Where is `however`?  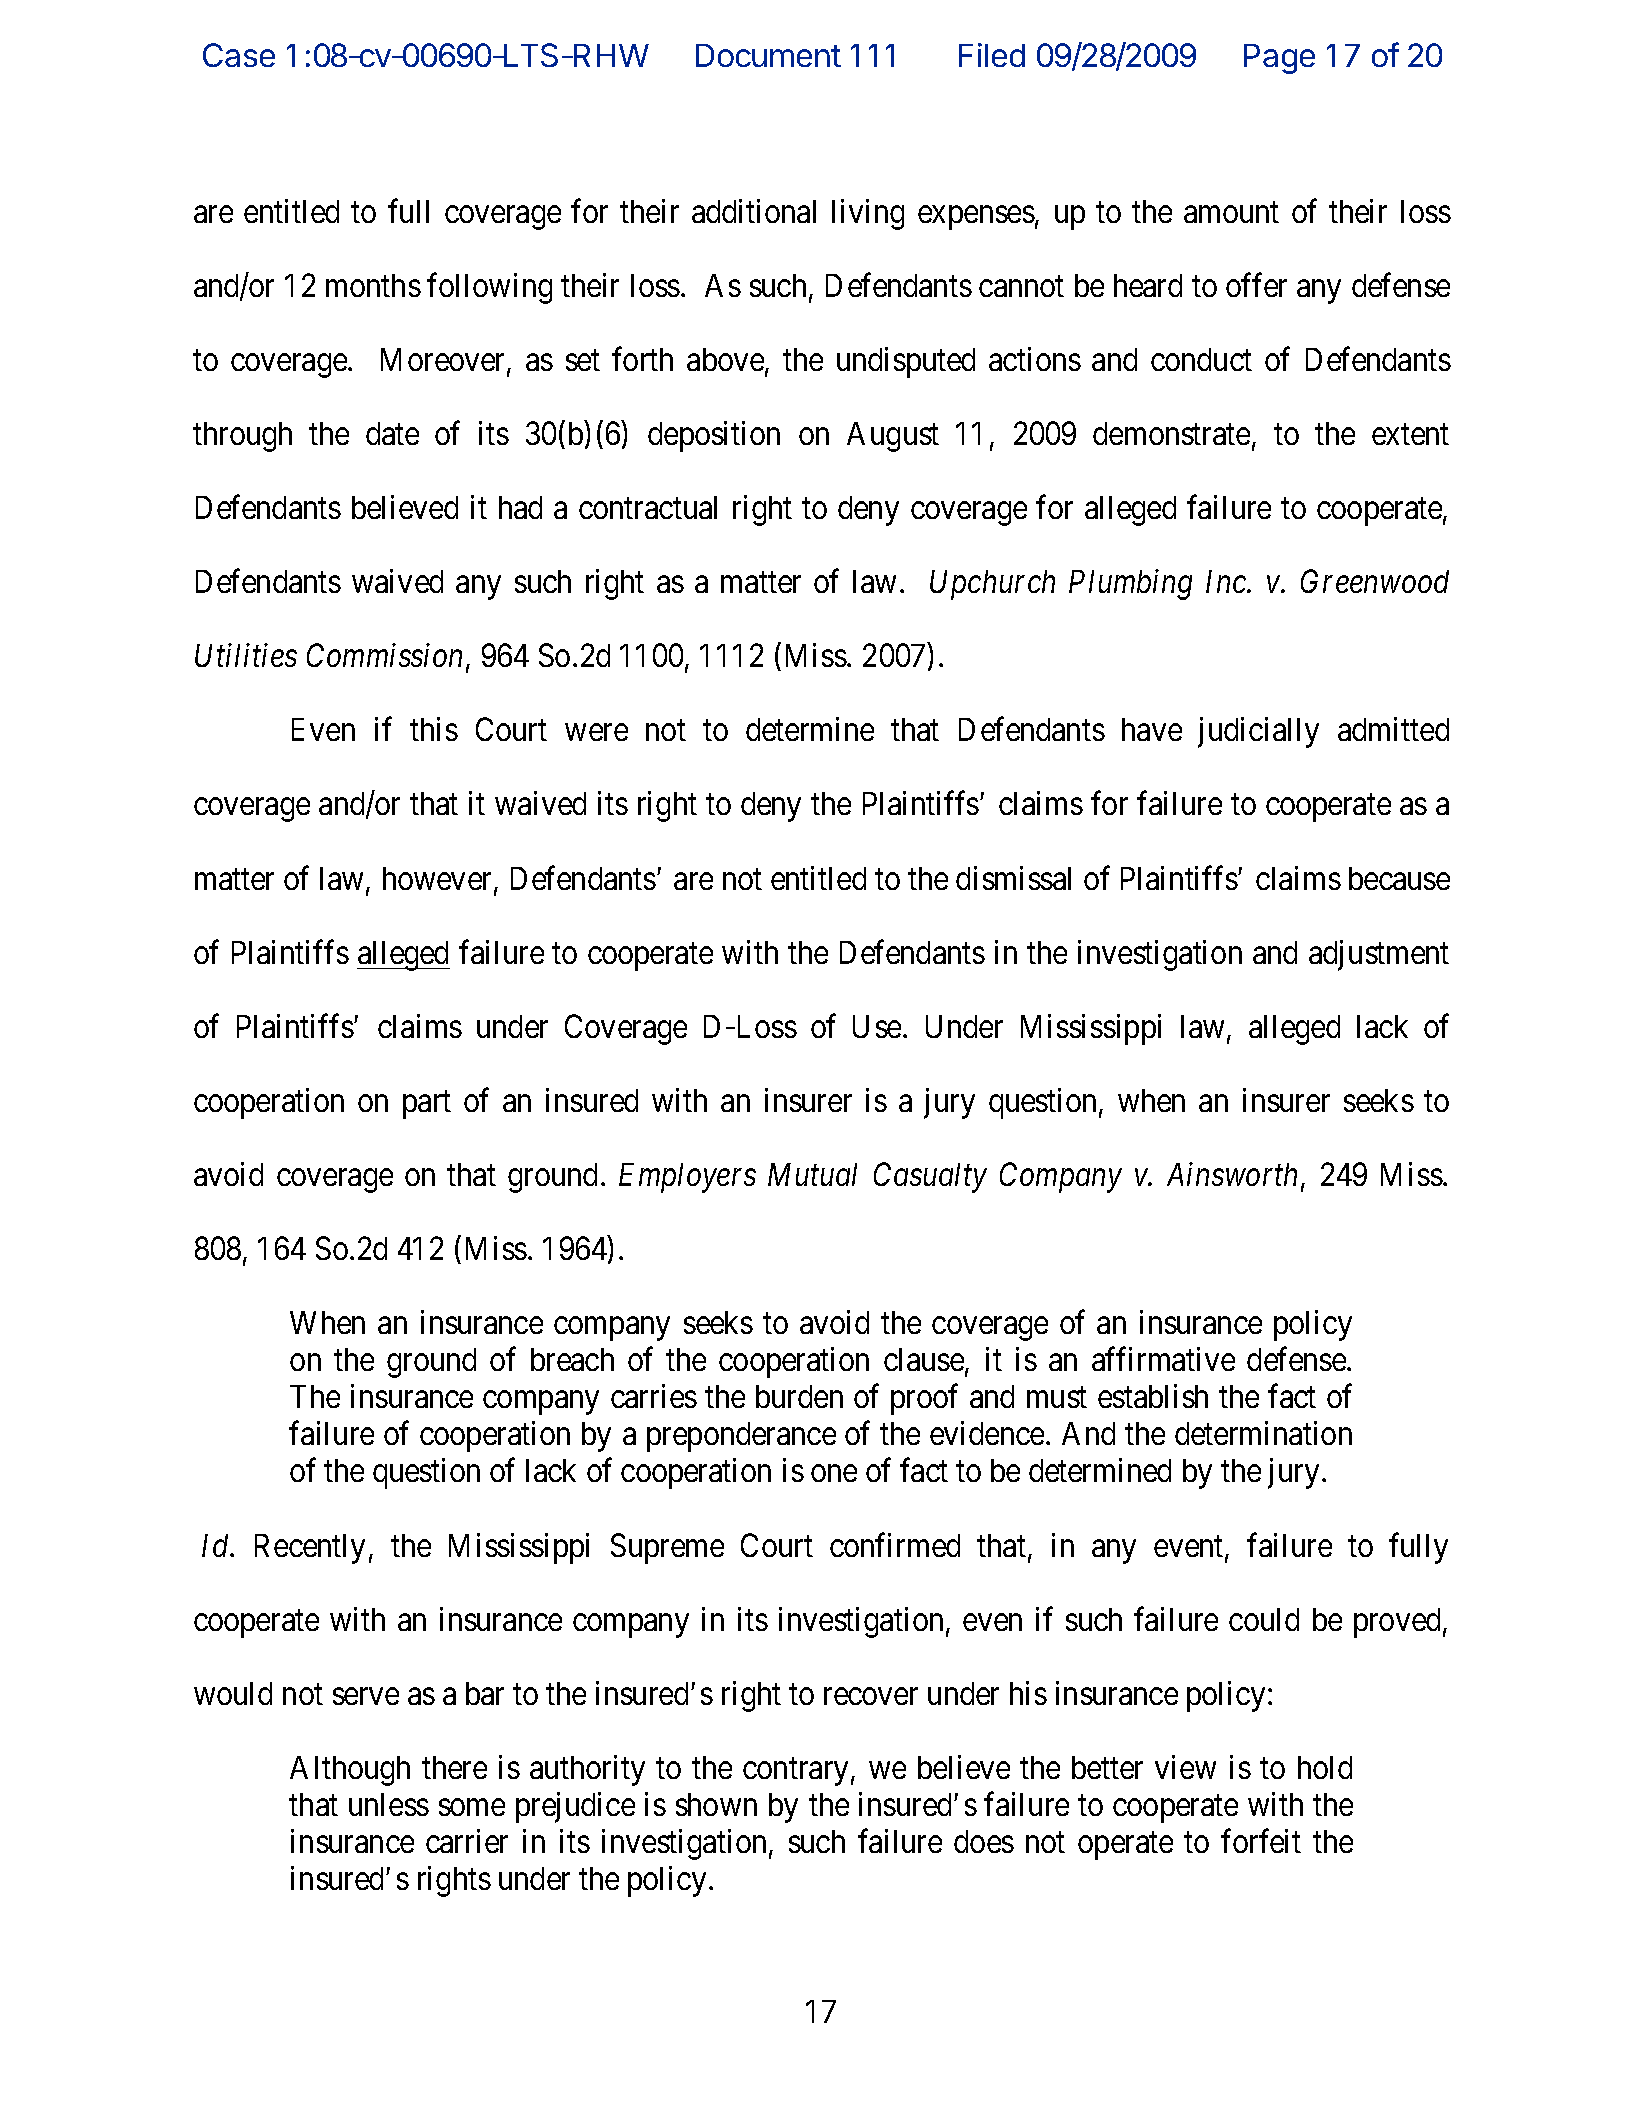
however is located at coordinates (439, 880).
